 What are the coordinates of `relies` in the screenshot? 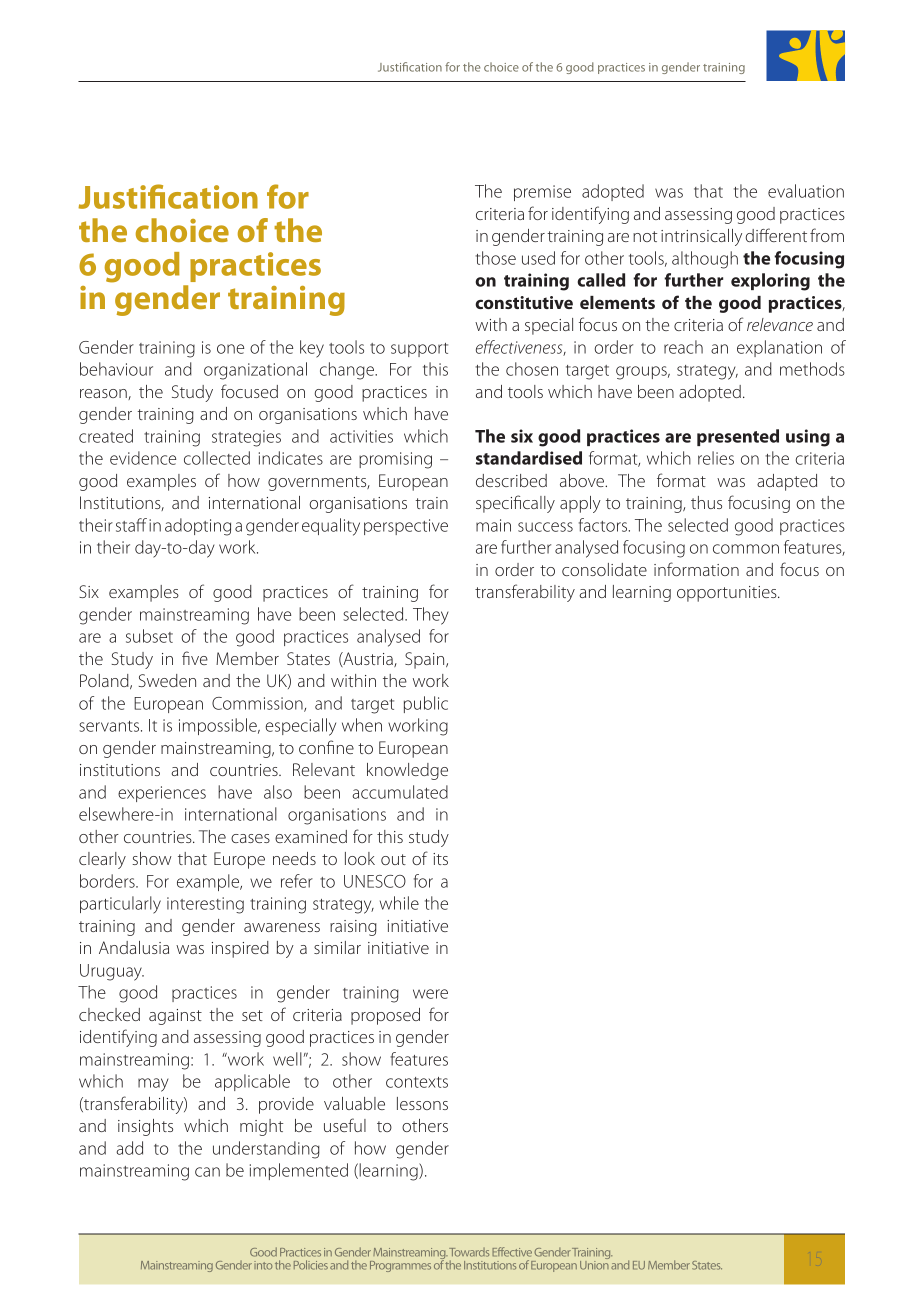 It's located at (716, 458).
